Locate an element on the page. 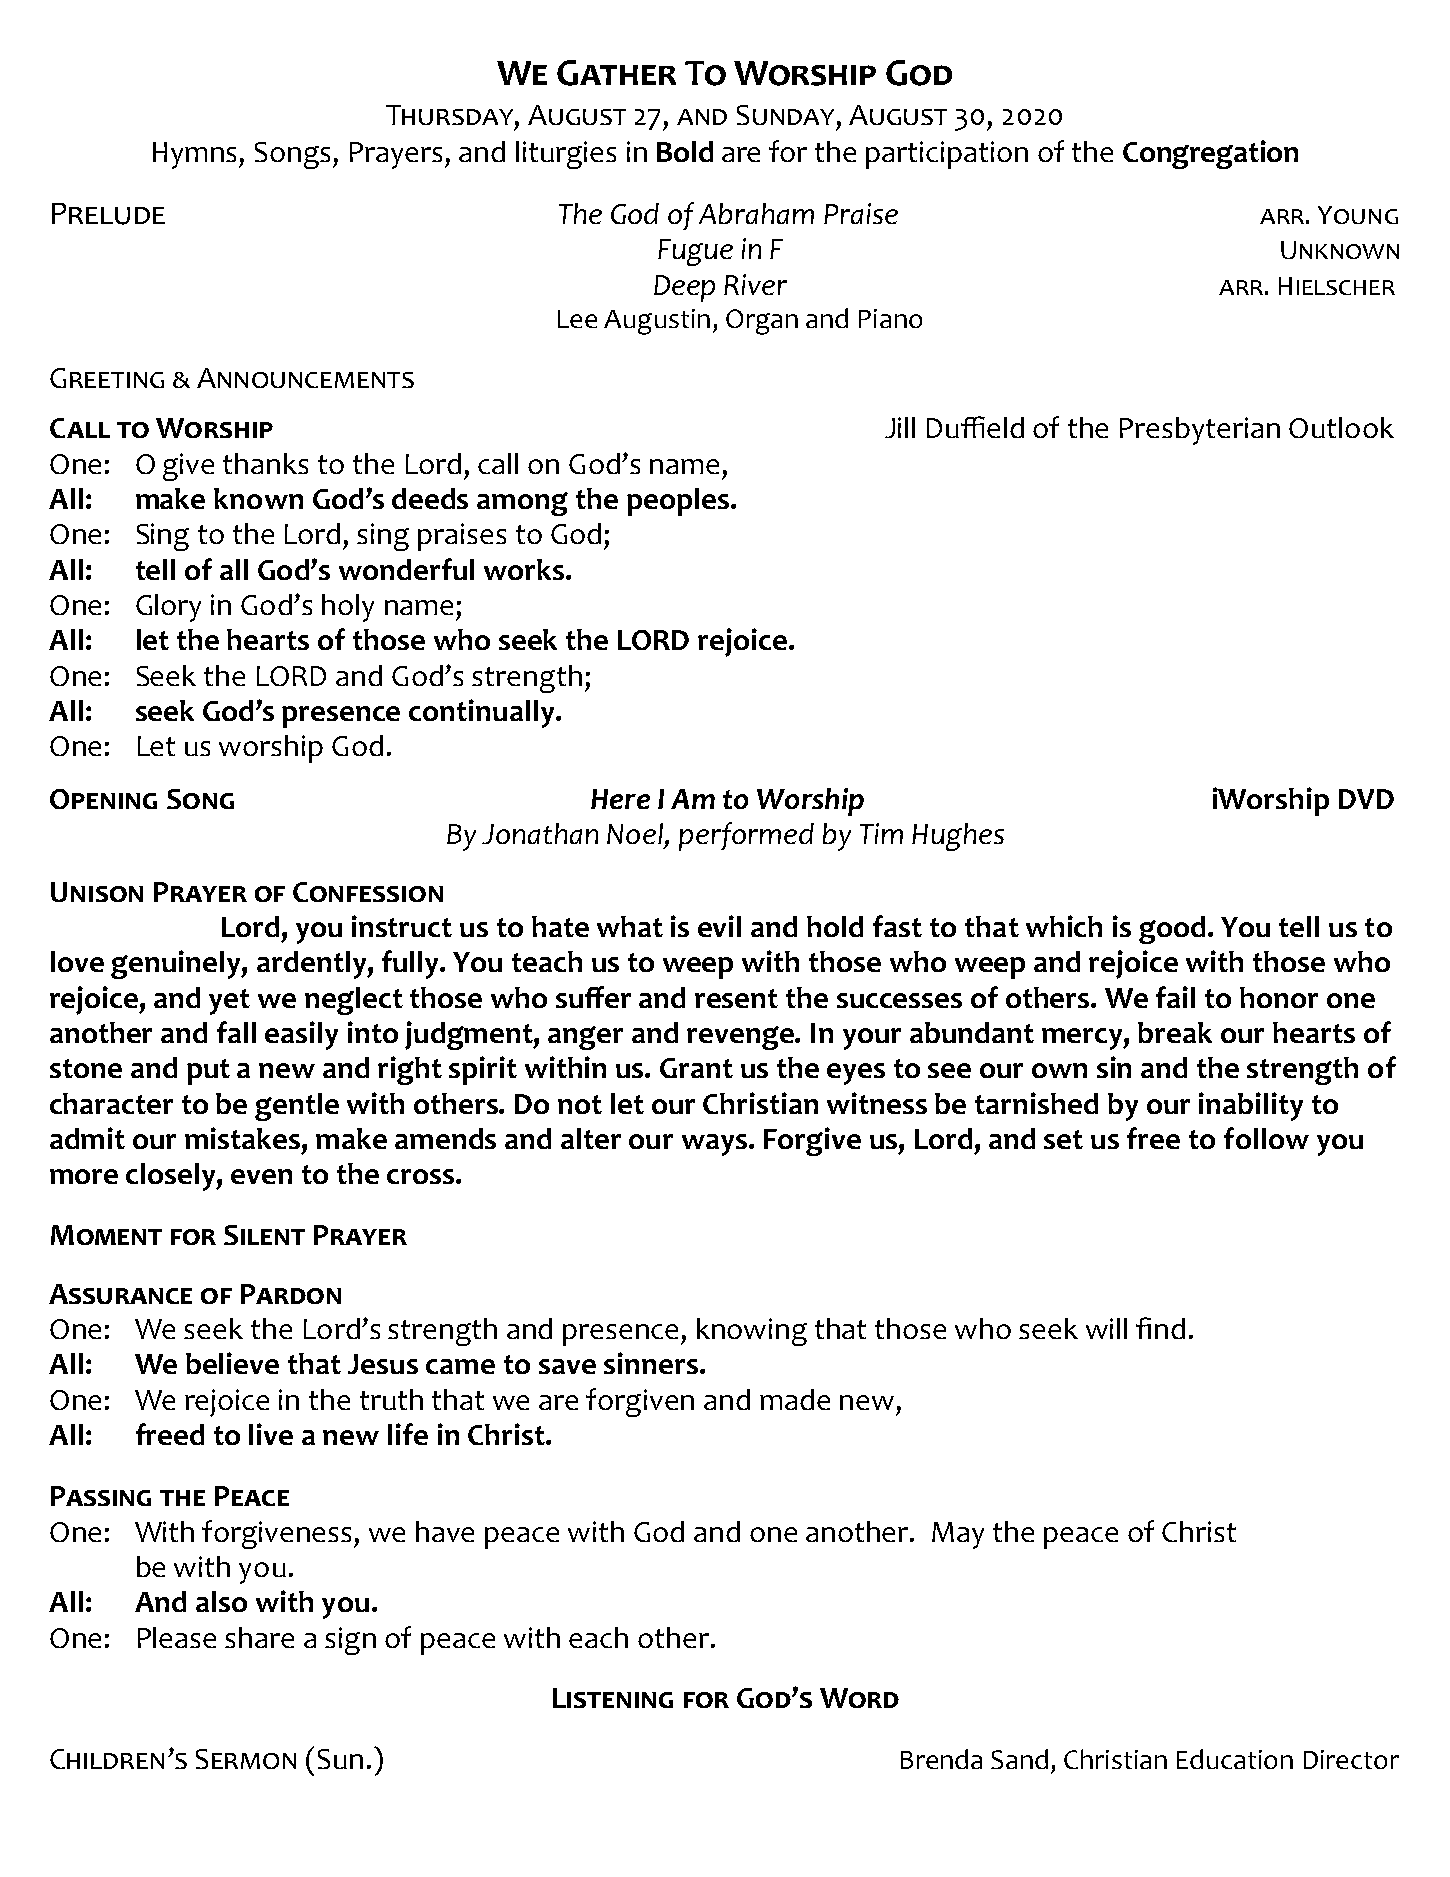 This page has height=1877, width=1450. evil is located at coordinates (719, 926).
